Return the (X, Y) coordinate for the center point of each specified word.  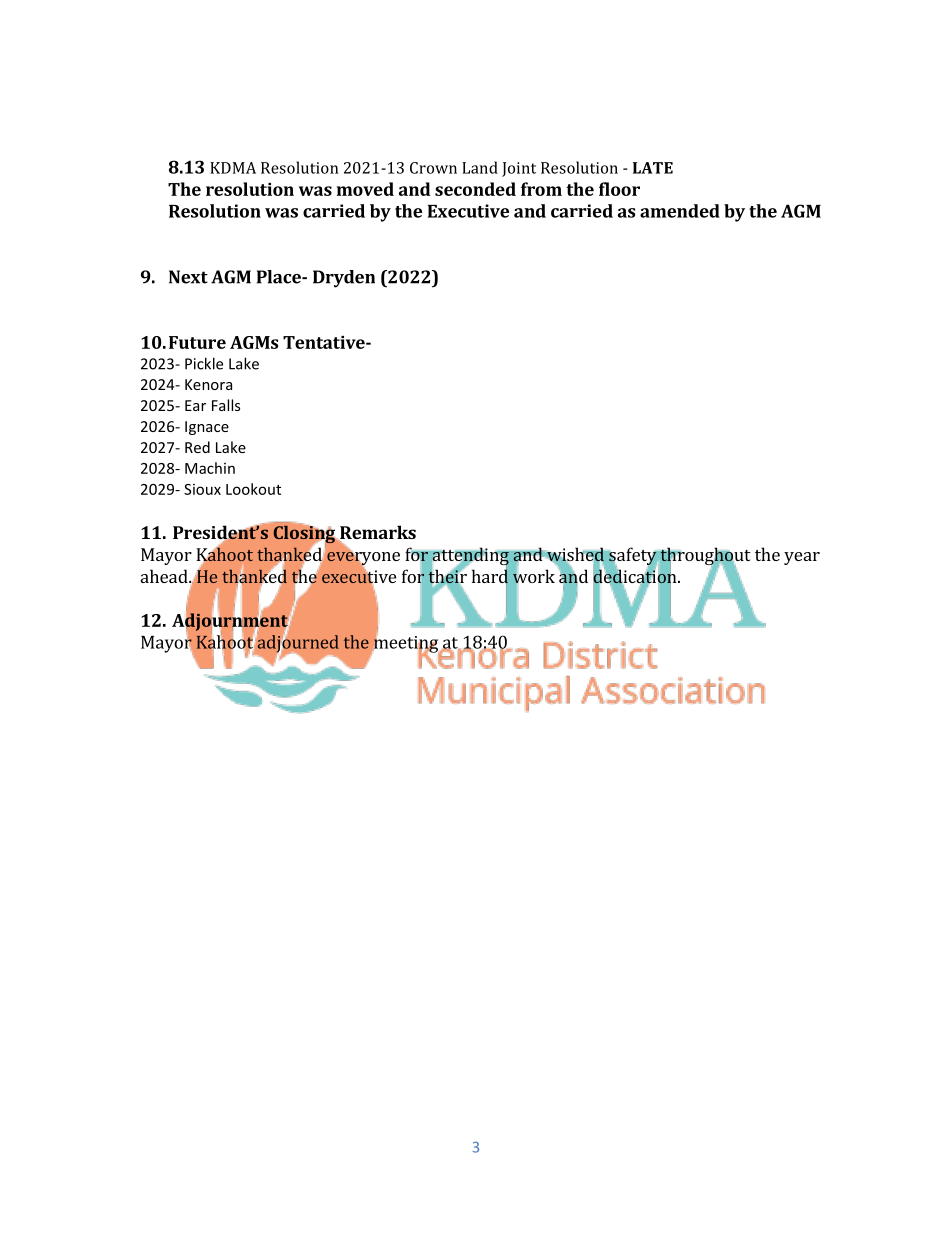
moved (365, 189)
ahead (165, 576)
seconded (475, 189)
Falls (226, 405)
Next (188, 277)
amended (680, 211)
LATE (653, 168)
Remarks (377, 533)
